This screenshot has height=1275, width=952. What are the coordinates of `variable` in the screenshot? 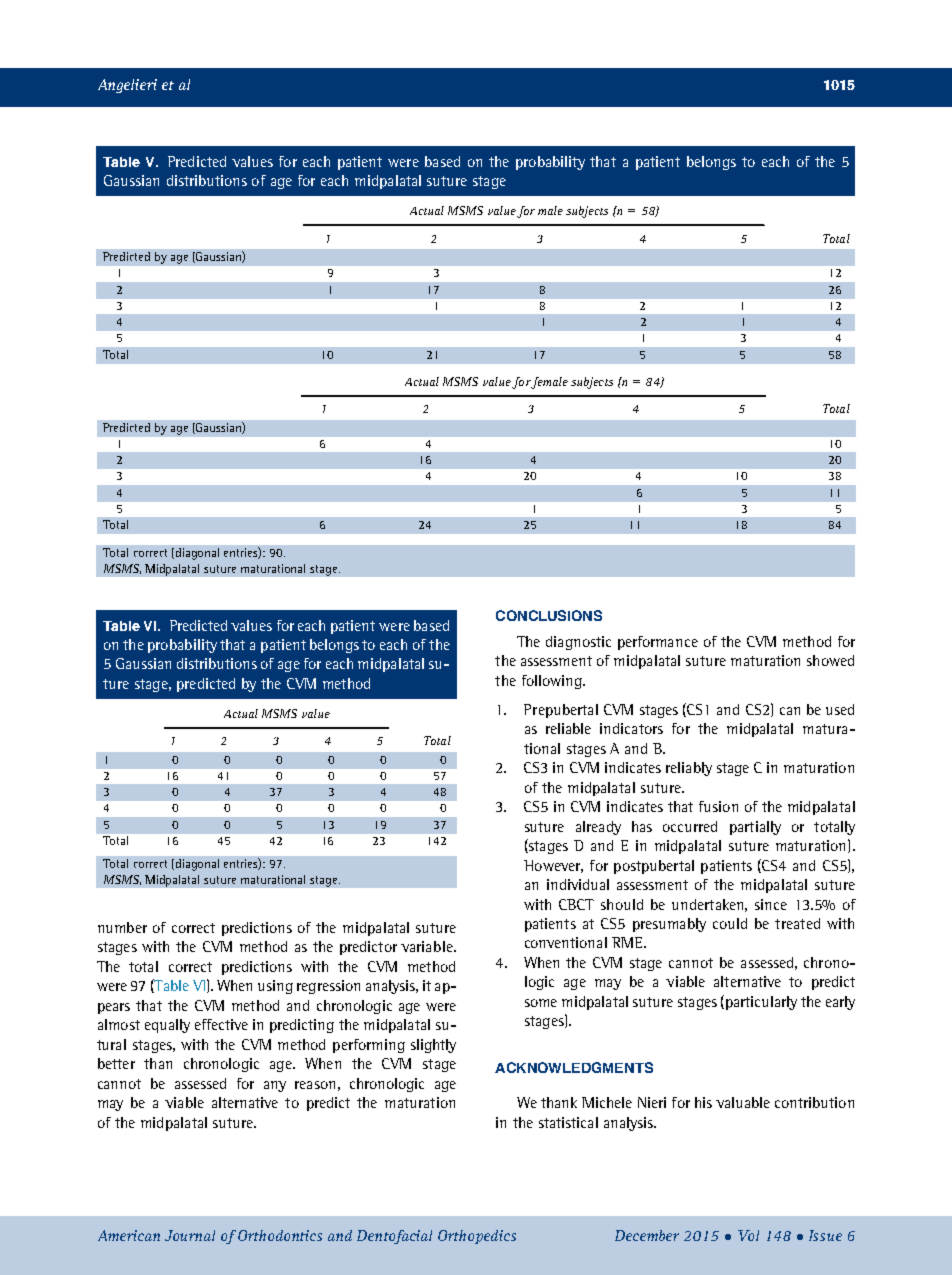 It's located at (428, 946).
